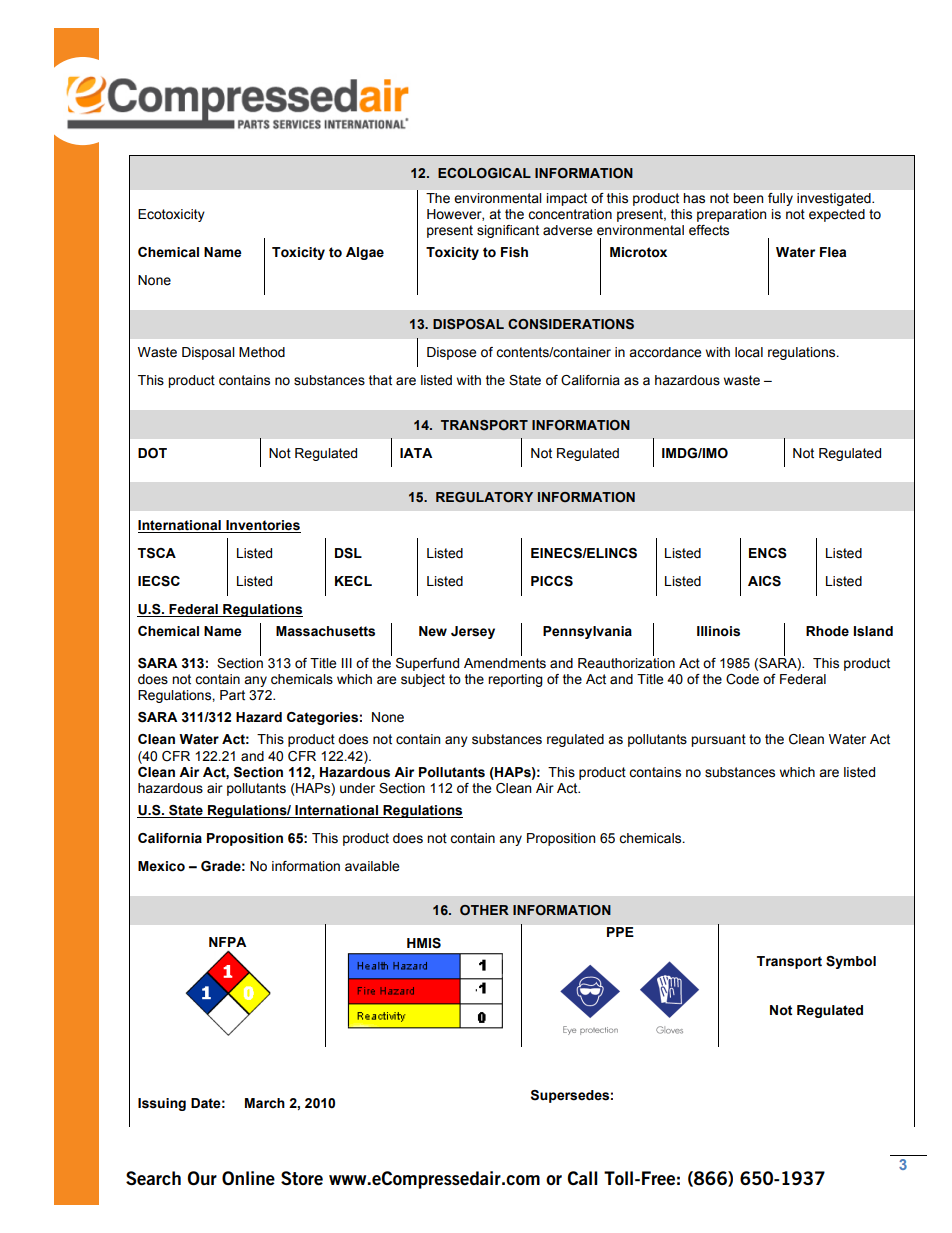 This document has height=1233, width=952. I want to click on local, so click(749, 352).
